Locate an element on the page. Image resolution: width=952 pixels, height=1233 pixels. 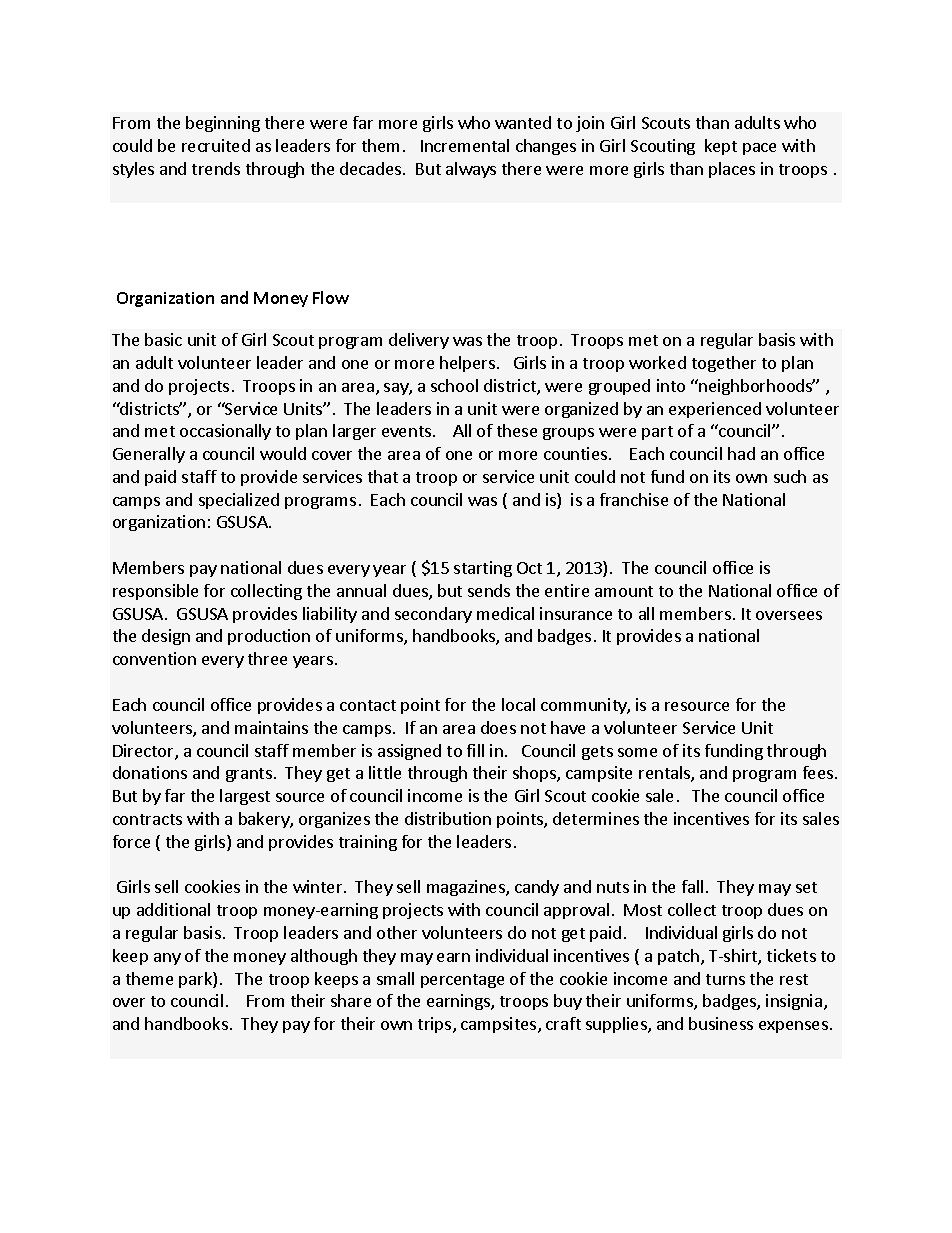
fees is located at coordinates (818, 772).
